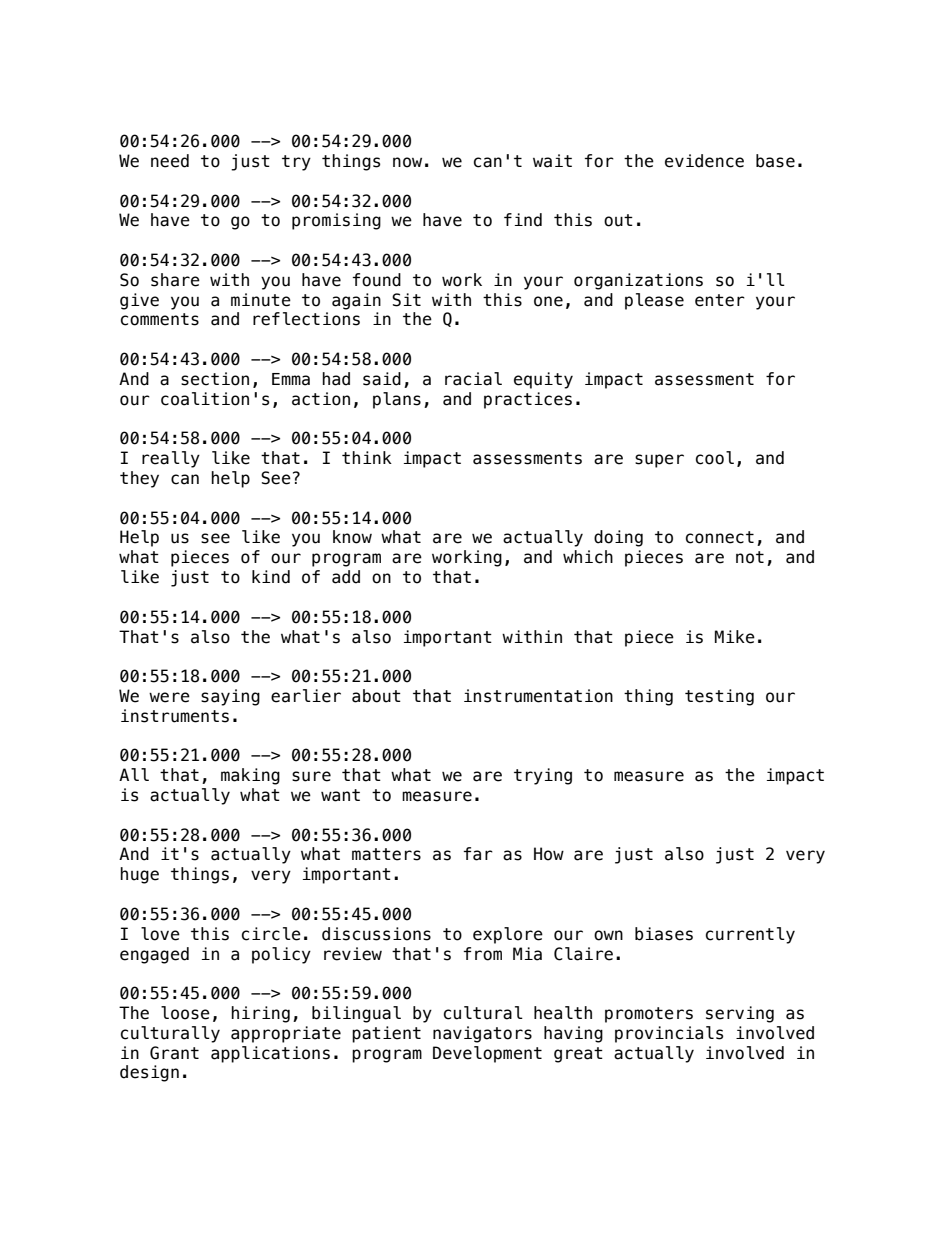  What do you see at coordinates (352, 537) in the document?
I see `know` at bounding box center [352, 537].
